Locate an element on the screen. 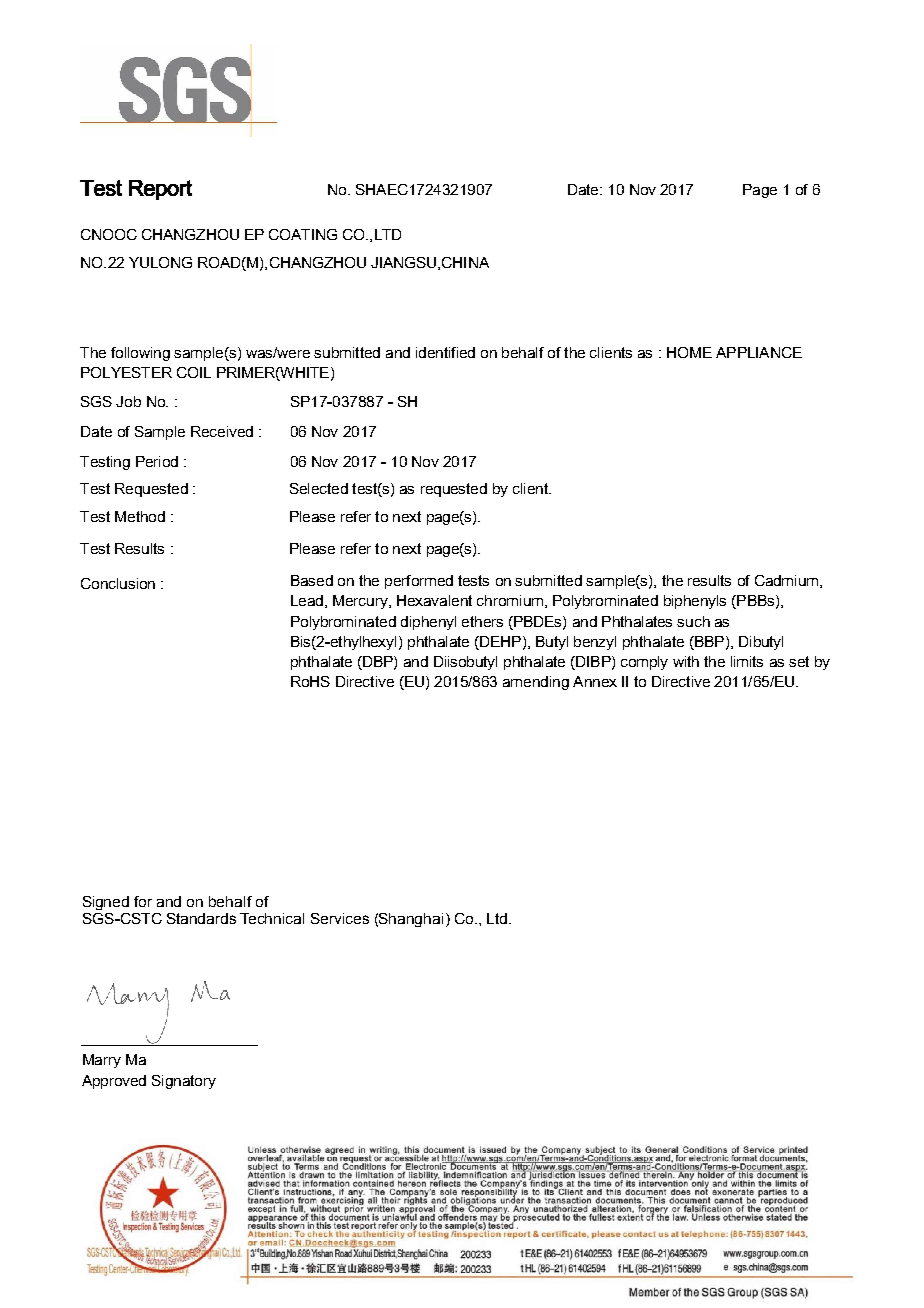 Image resolution: width=924 pixels, height=1308 pixels. Selected is located at coordinates (319, 488).
